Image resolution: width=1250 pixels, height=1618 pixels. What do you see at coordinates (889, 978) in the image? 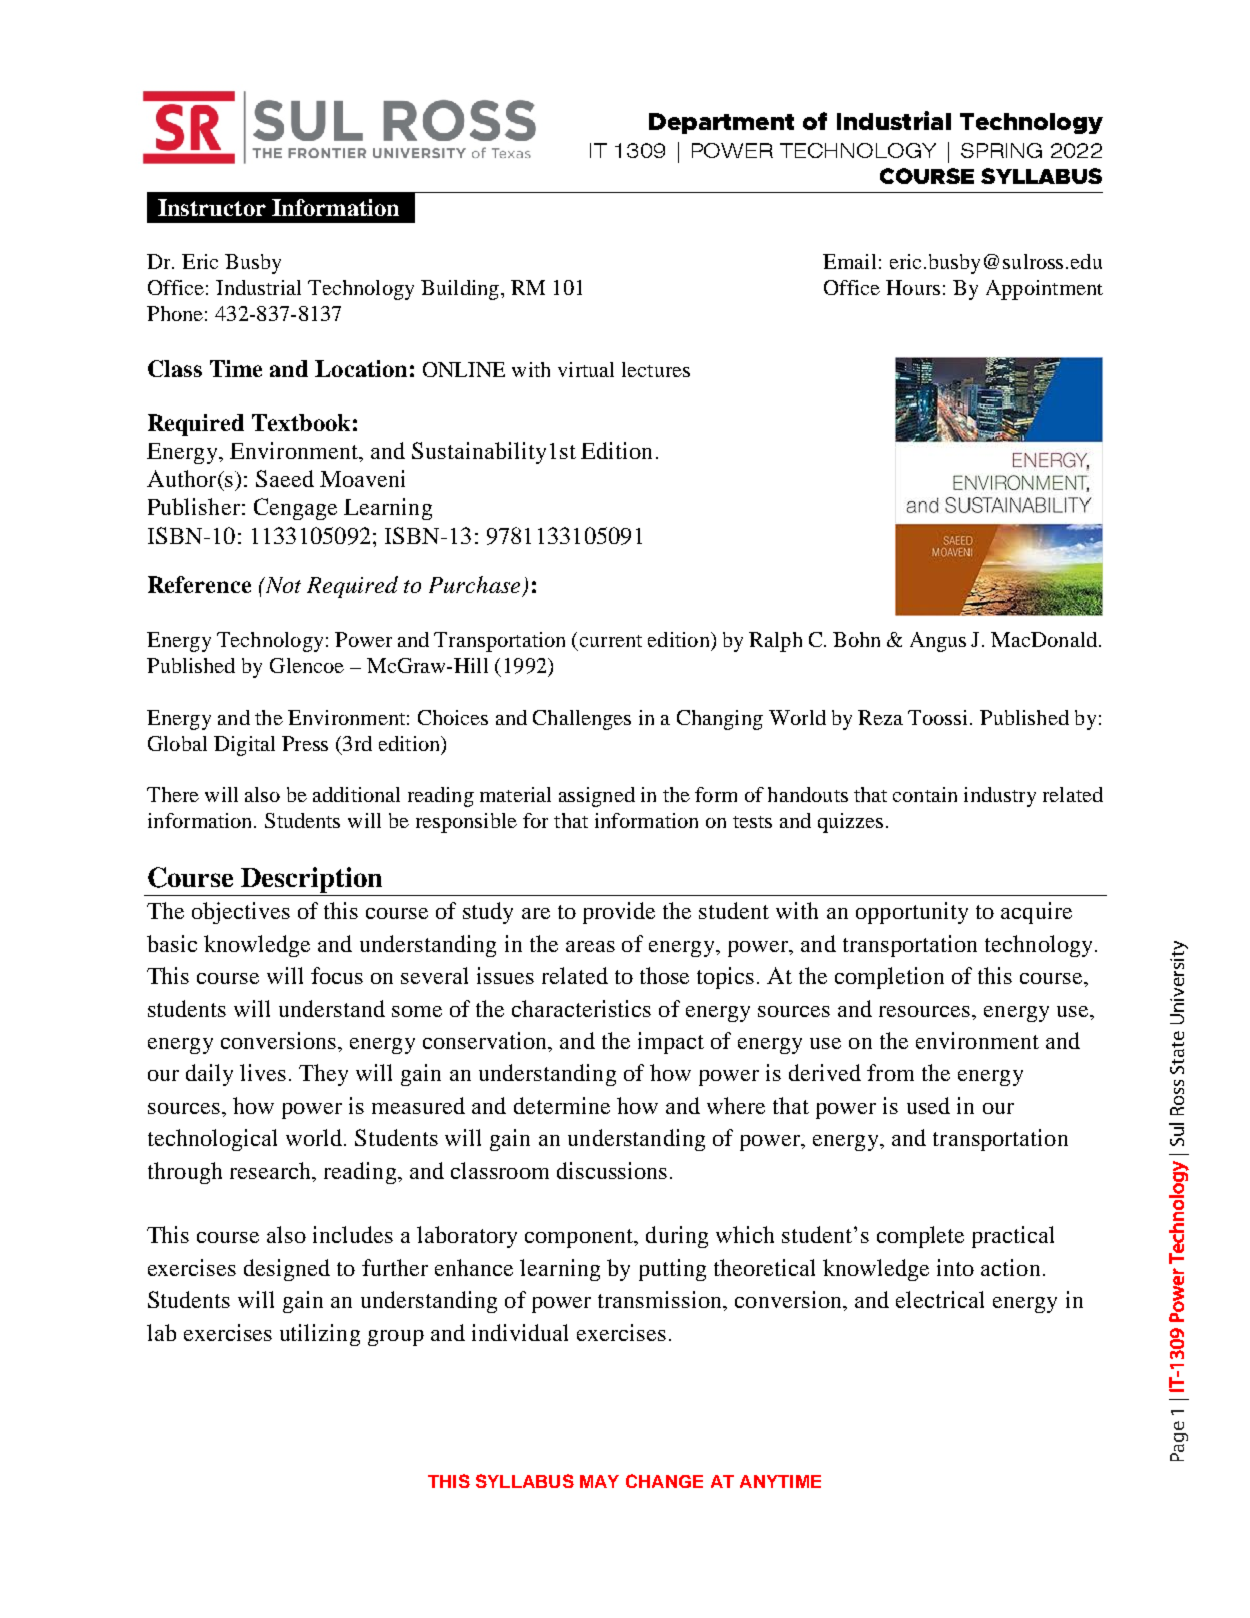
I see `completion` at bounding box center [889, 978].
